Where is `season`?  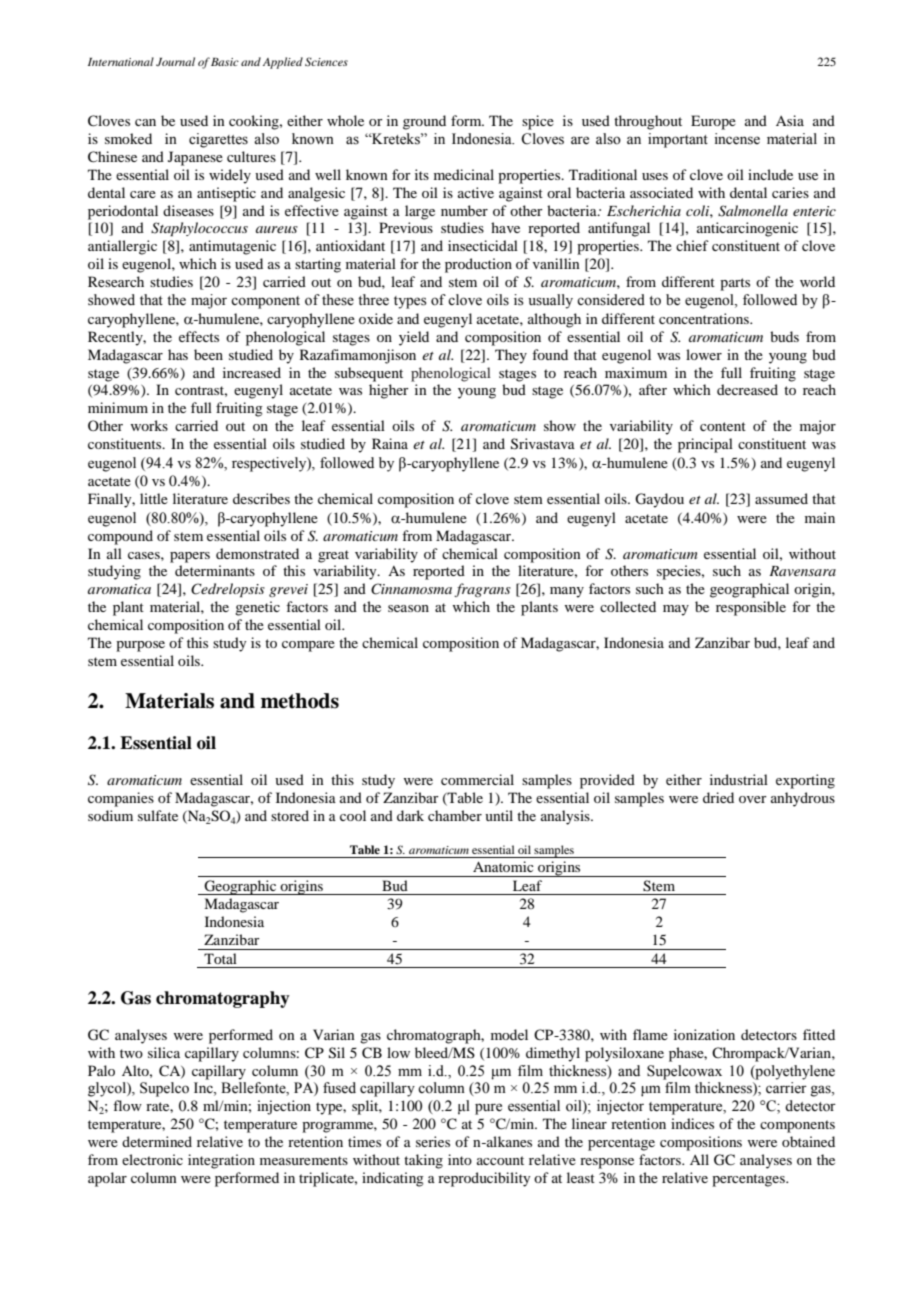
season is located at coordinates (408, 608).
